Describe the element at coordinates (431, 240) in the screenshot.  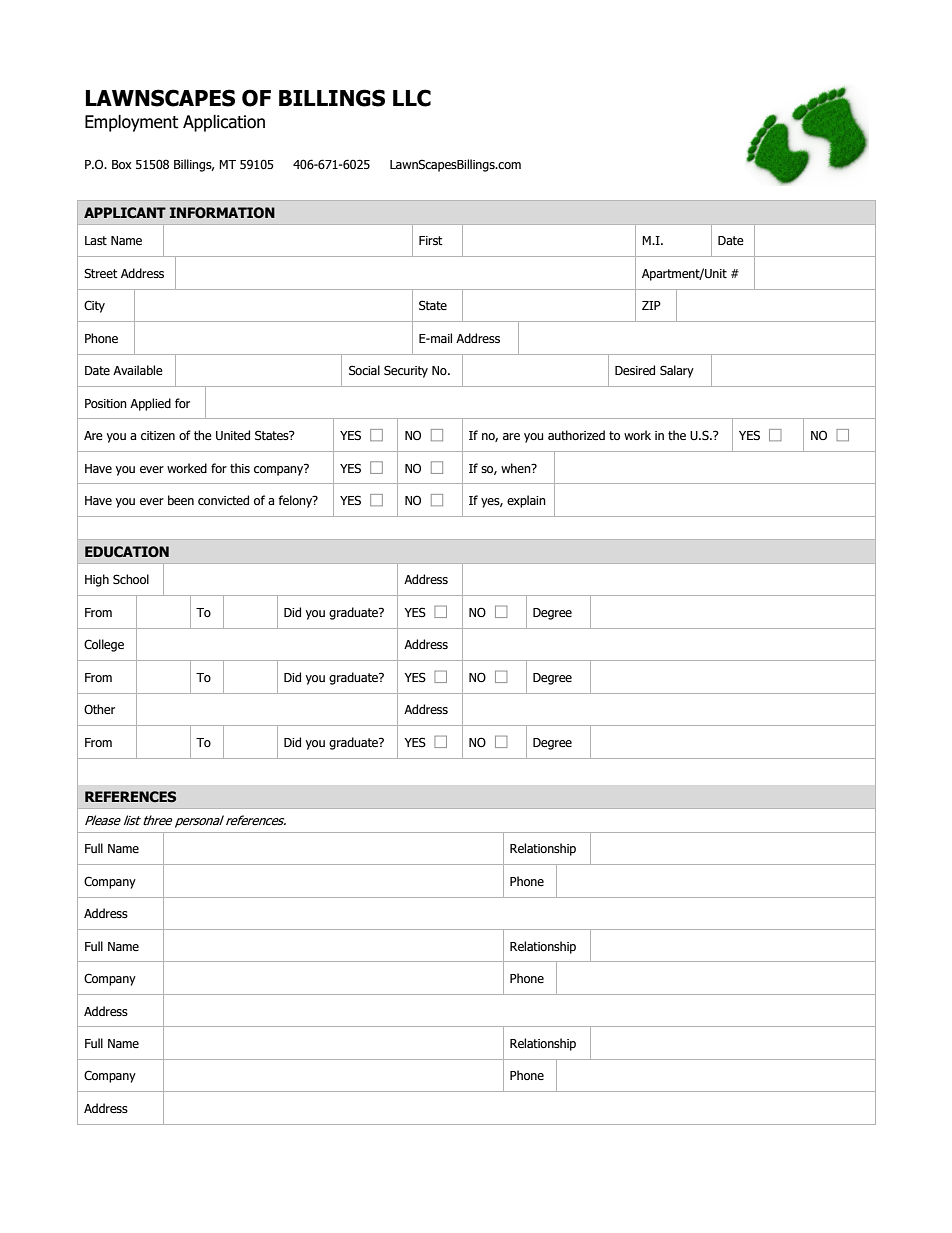
I see `First` at that location.
